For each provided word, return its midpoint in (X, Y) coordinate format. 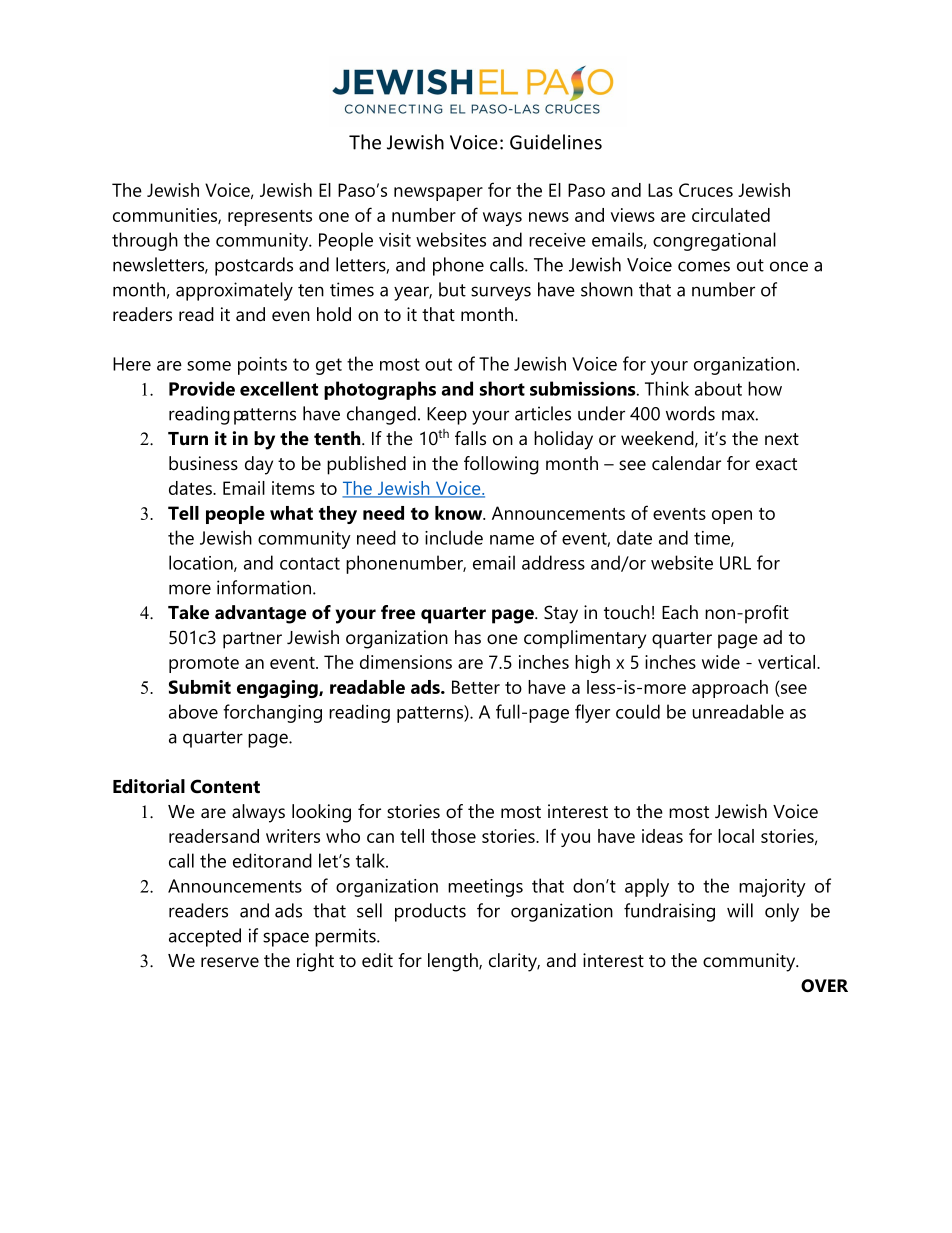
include (454, 537)
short (502, 388)
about (718, 388)
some (209, 366)
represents (270, 218)
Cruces (706, 190)
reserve (230, 962)
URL (735, 563)
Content (225, 786)
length (454, 962)
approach (730, 689)
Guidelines (556, 142)
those (453, 836)
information (264, 587)
